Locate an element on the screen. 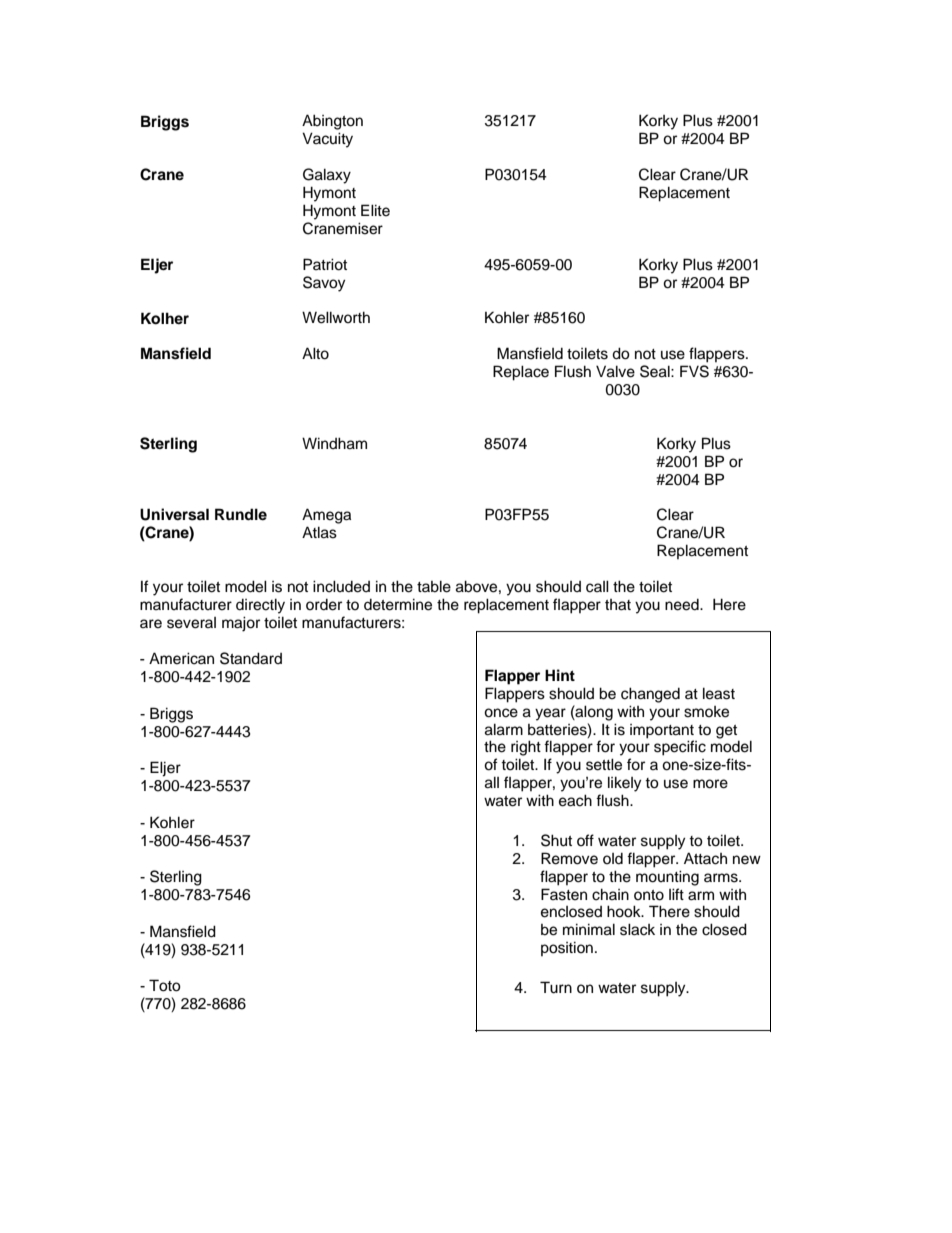 The height and width of the screenshot is (1233, 952). Standard is located at coordinates (251, 658).
